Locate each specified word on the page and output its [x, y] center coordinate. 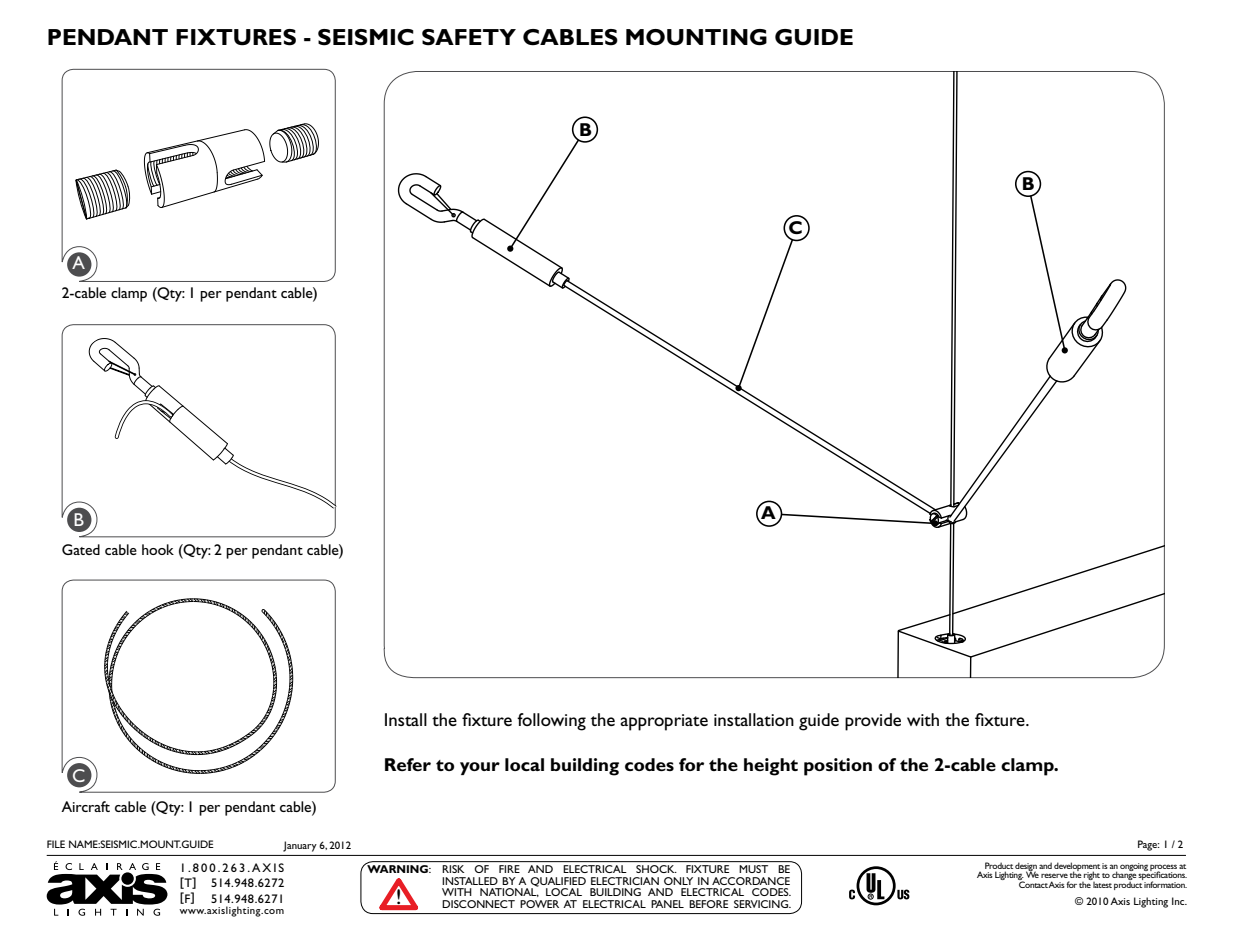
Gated [81, 549]
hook [158, 549]
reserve [1054, 875]
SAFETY [469, 37]
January [300, 846]
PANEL [667, 904]
